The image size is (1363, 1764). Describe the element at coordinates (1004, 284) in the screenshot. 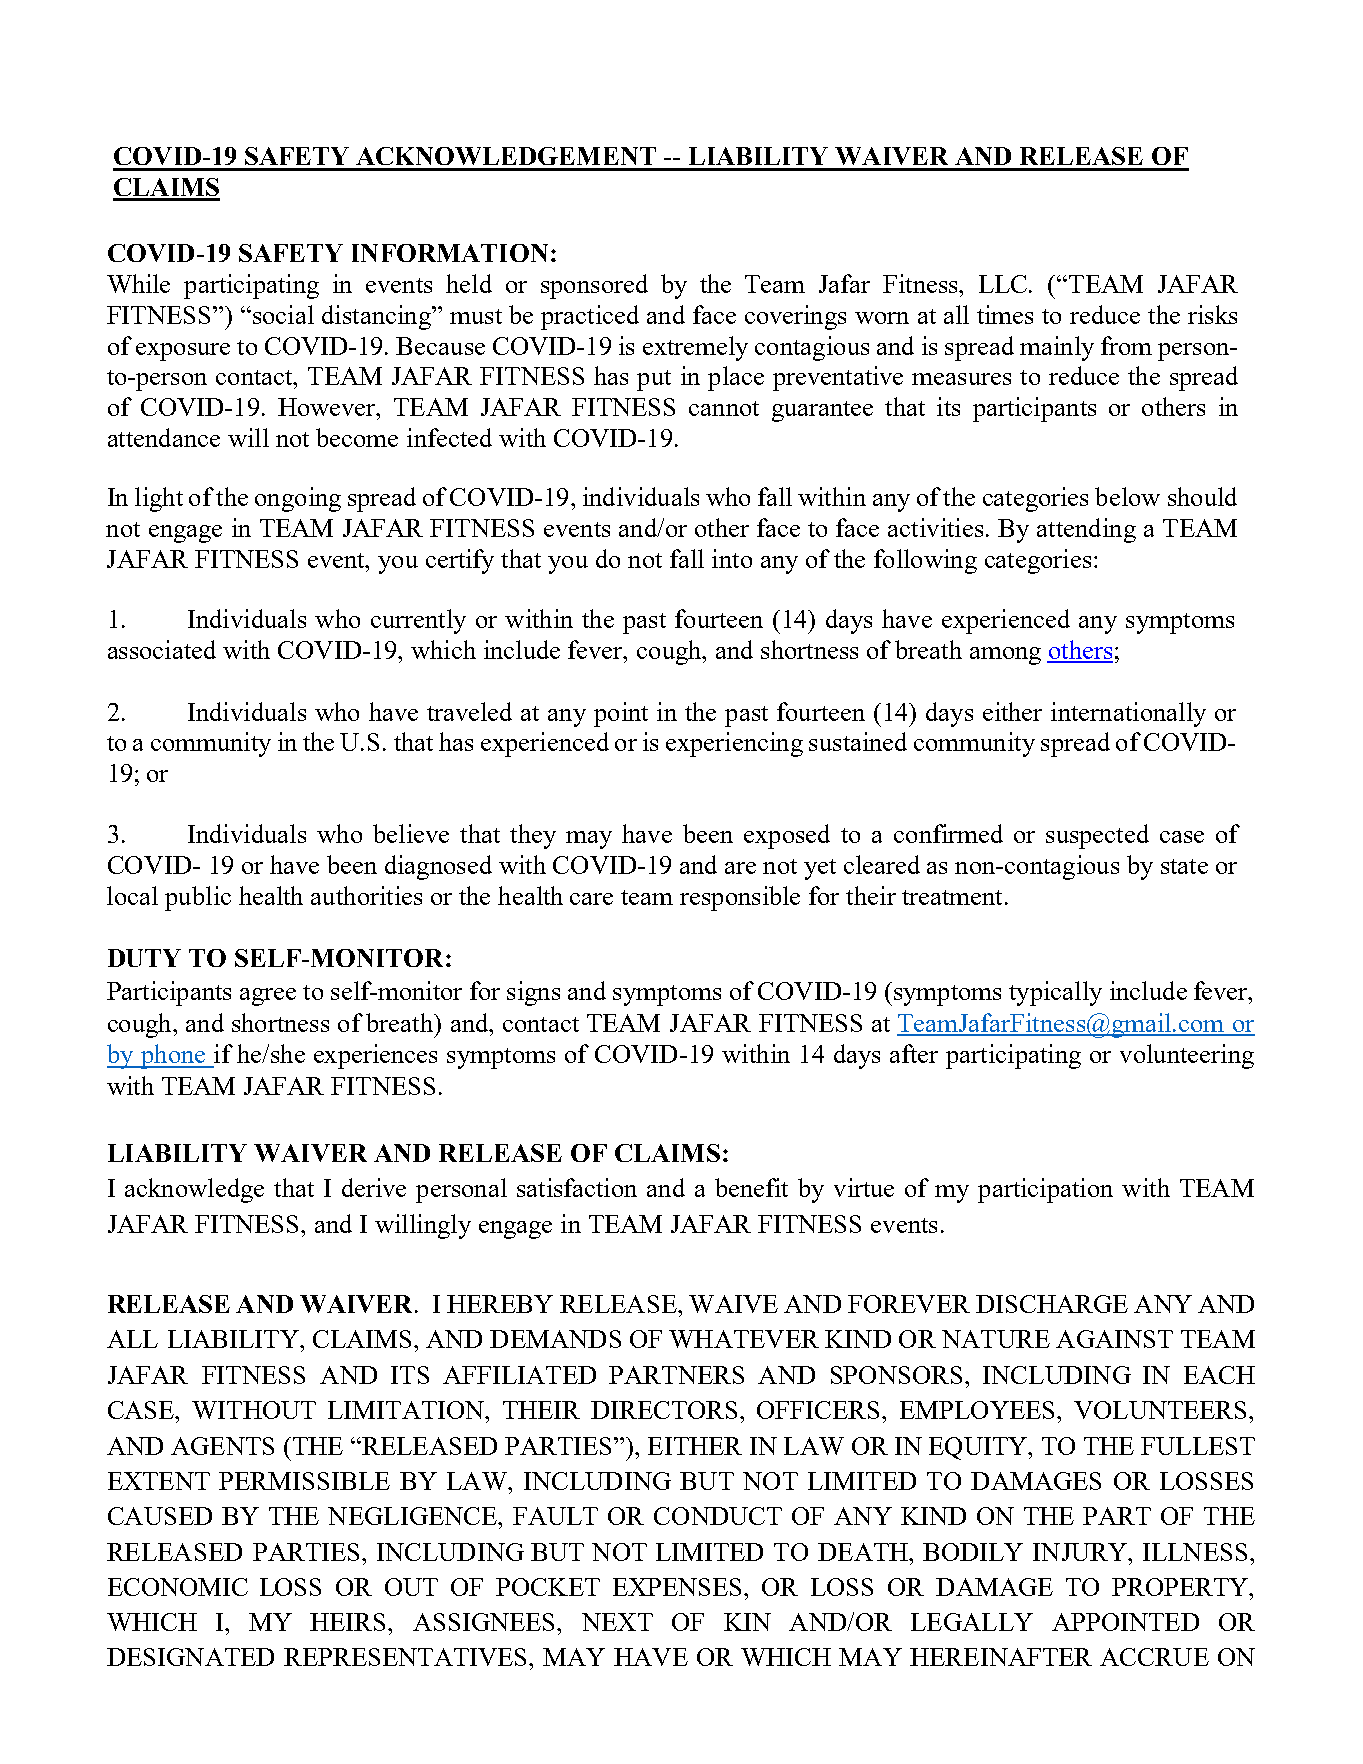

I see `LLC` at that location.
